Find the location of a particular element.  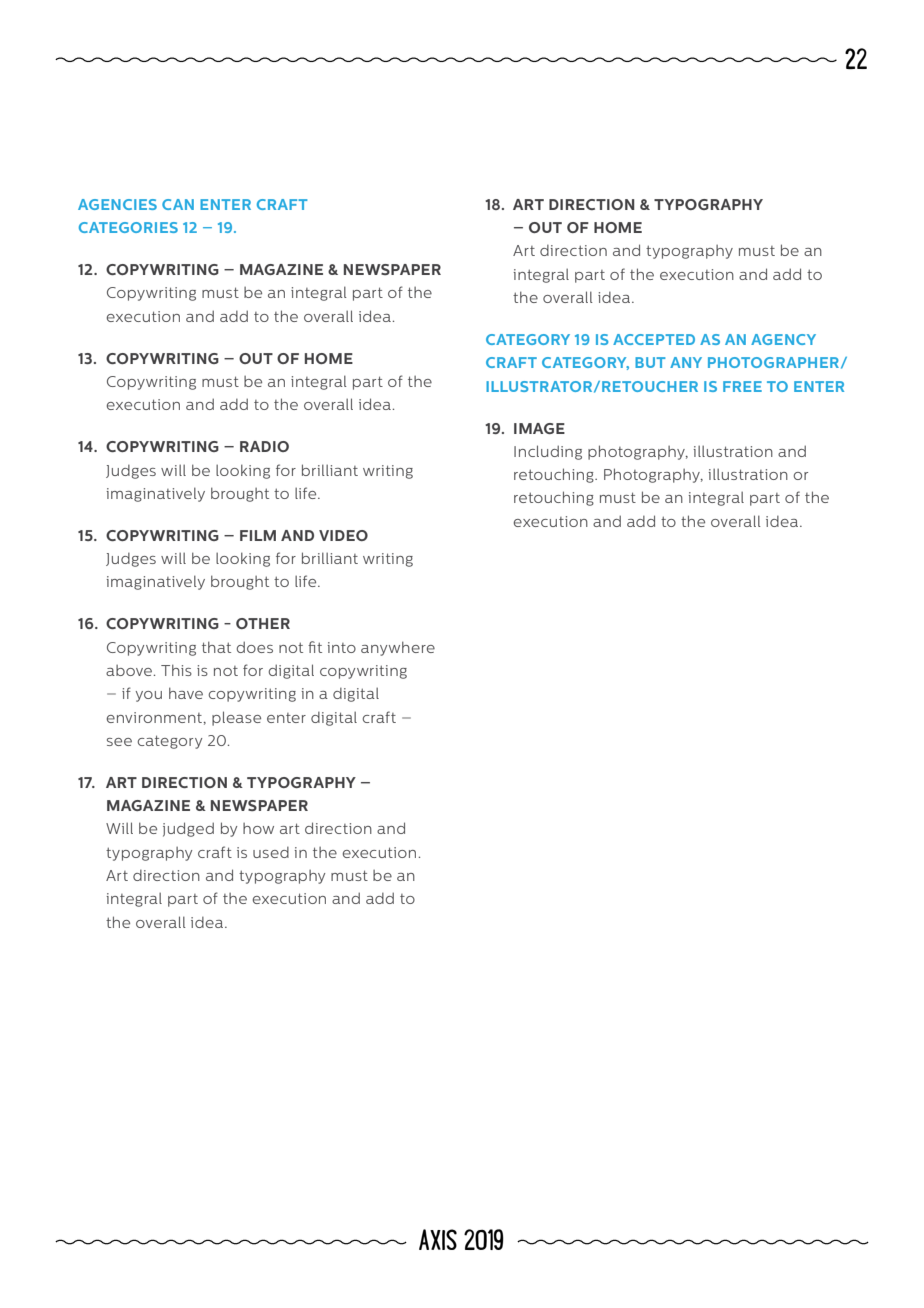

AXIS is located at coordinates (438, 1239).
